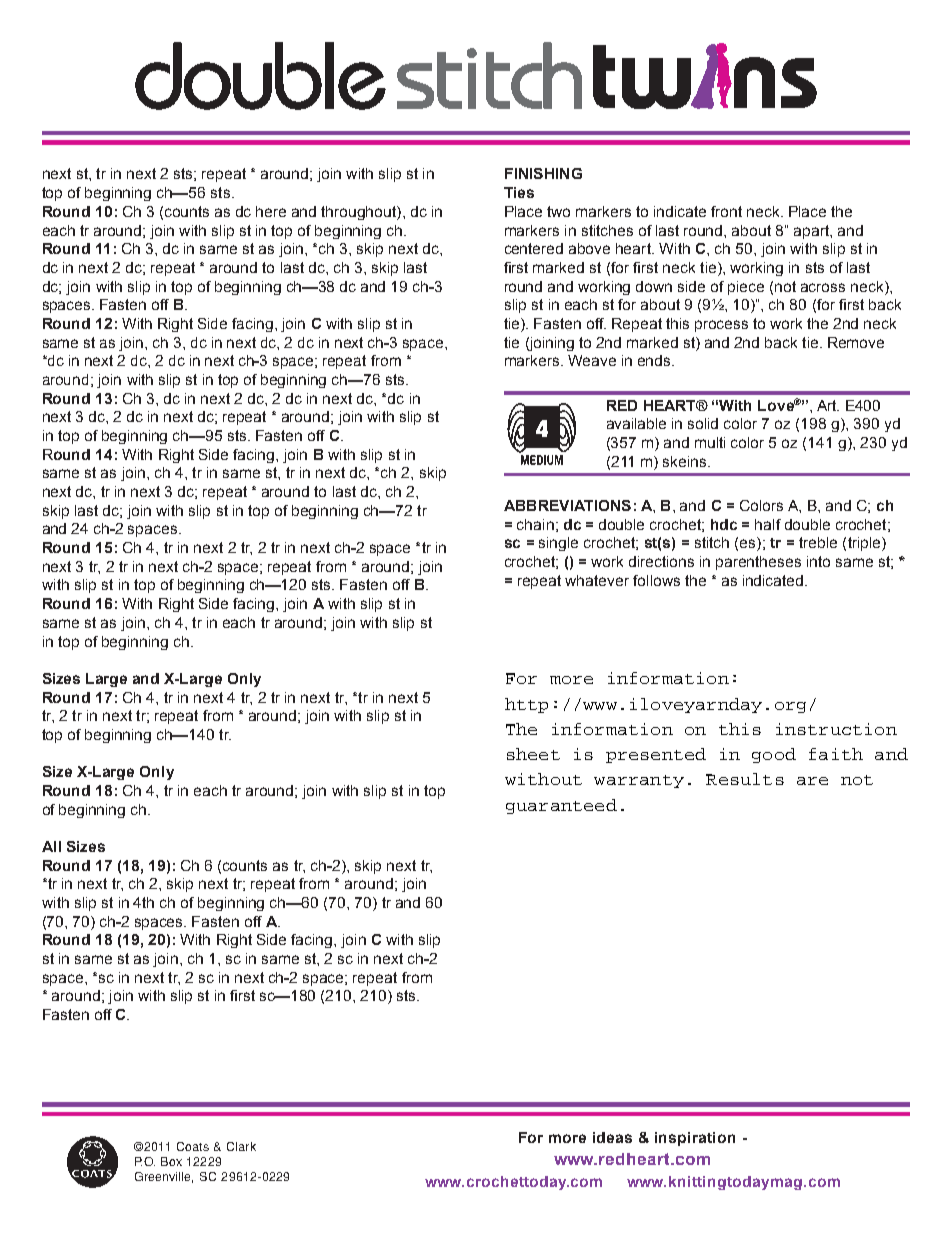 The height and width of the screenshot is (1233, 952). What do you see at coordinates (519, 192) in the screenshot?
I see `Ties` at bounding box center [519, 192].
